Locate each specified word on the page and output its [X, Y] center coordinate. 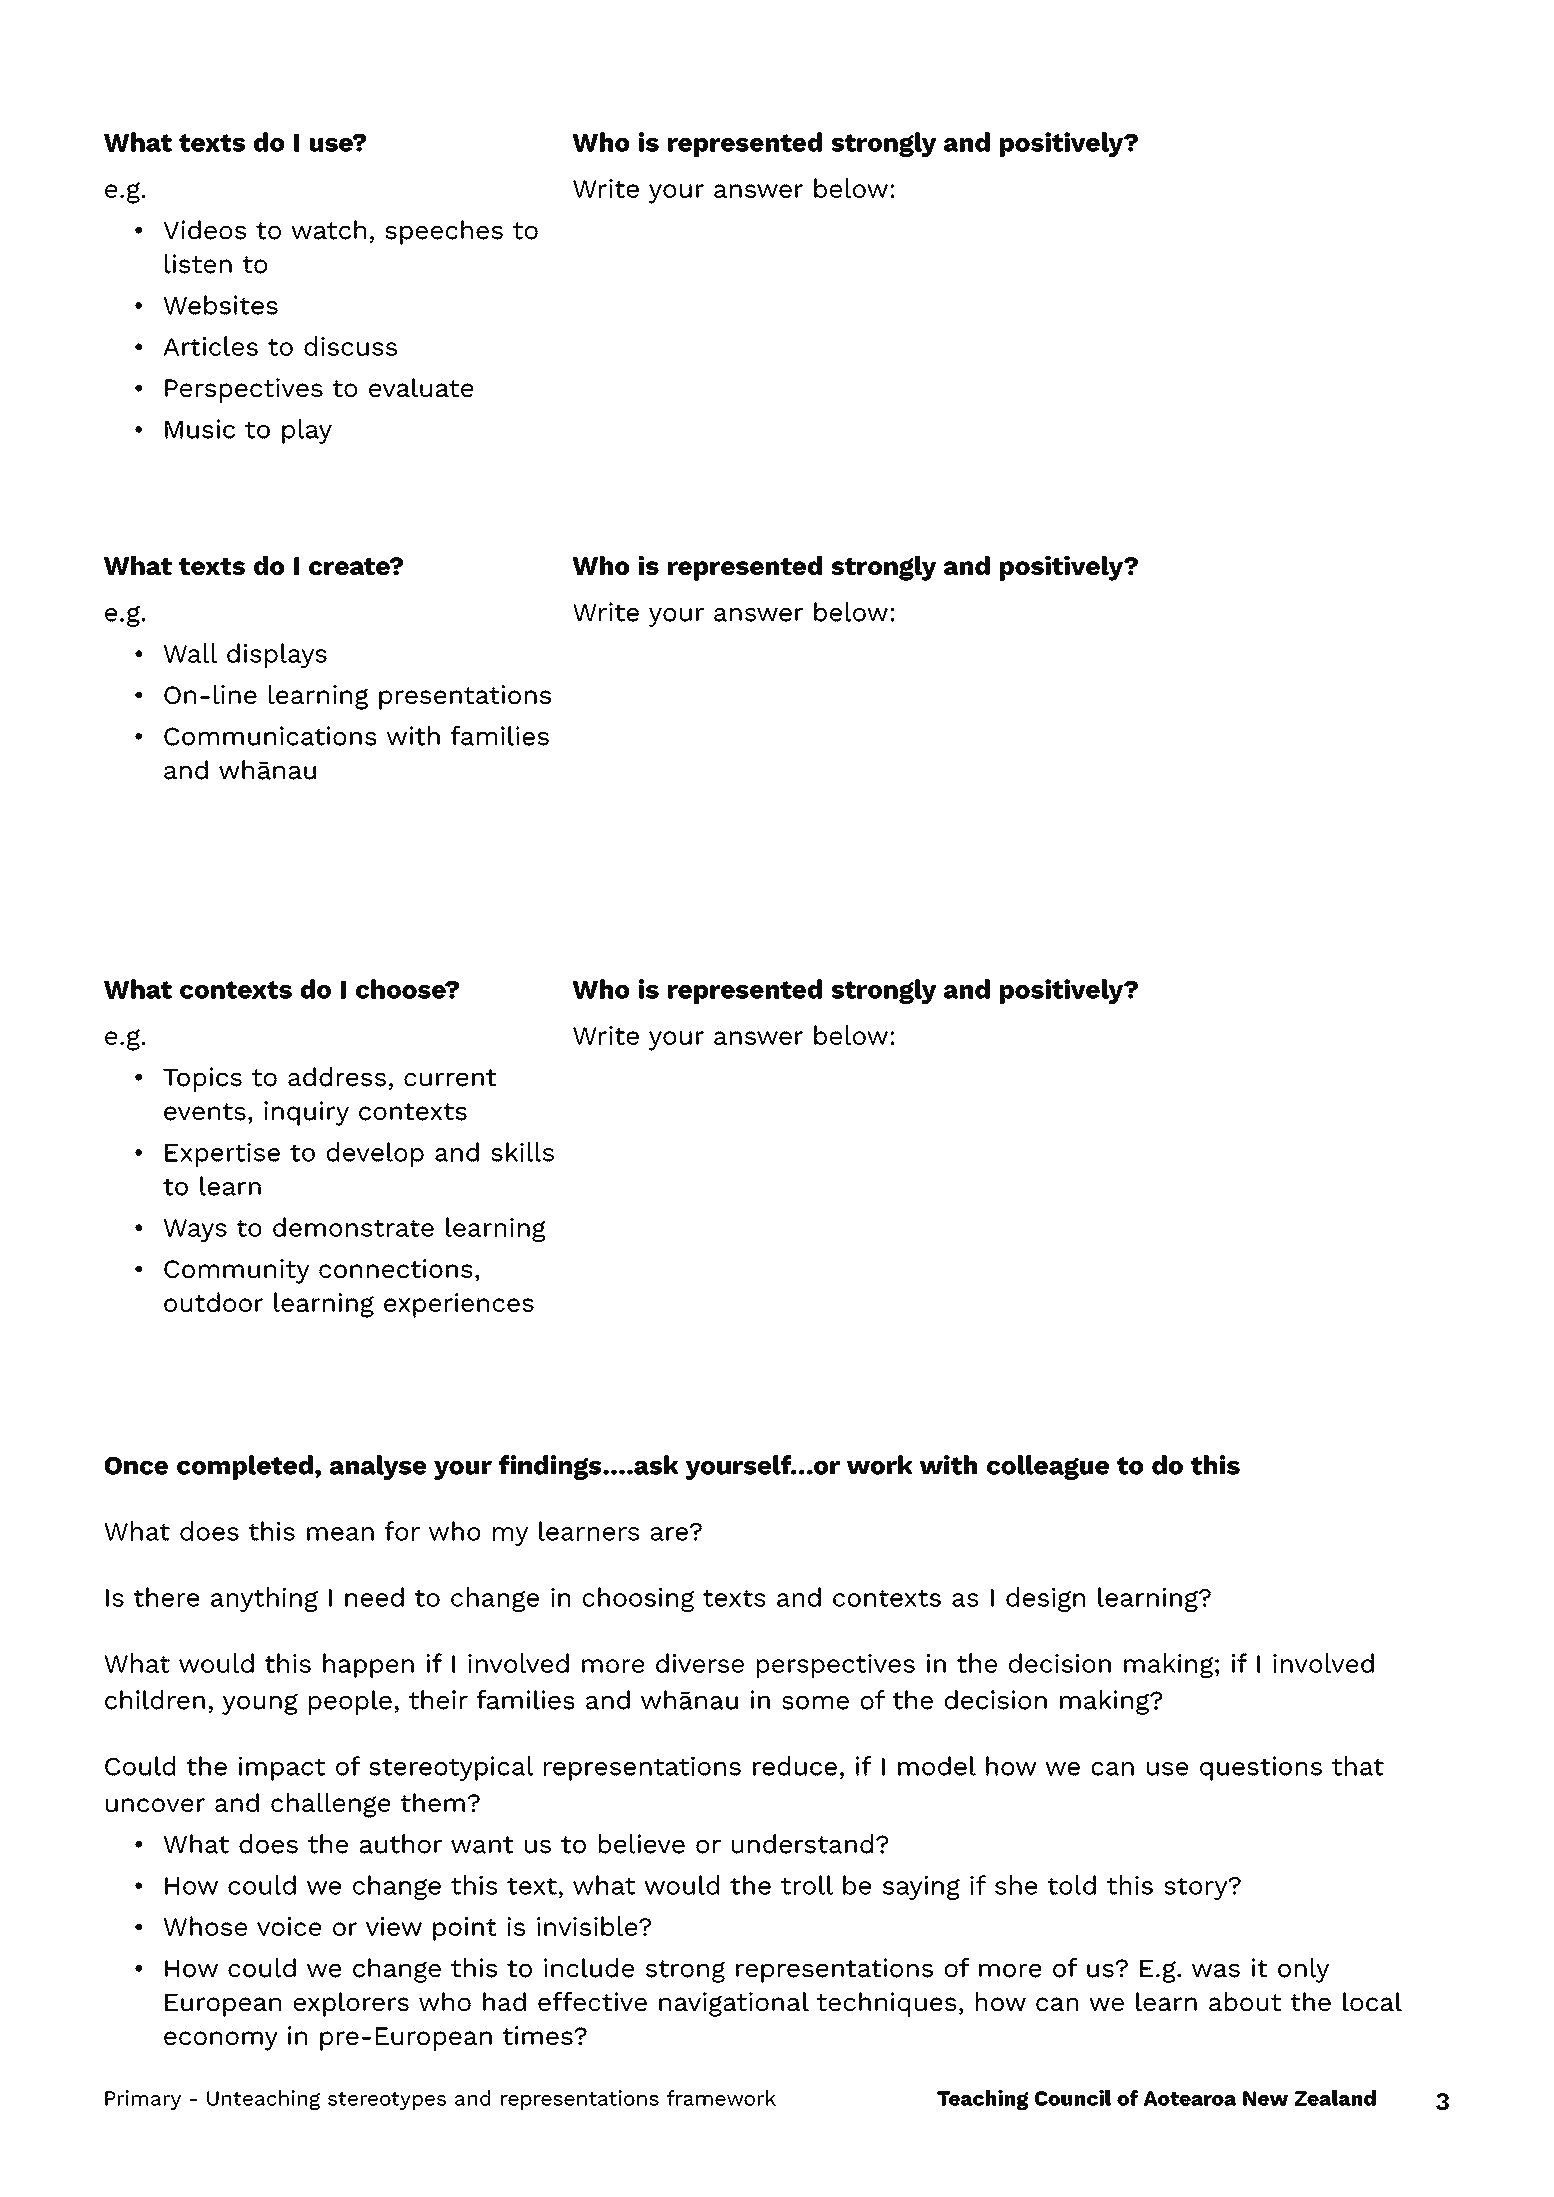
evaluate [421, 387]
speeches [444, 232]
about [1245, 2001]
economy [221, 2041]
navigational [734, 2004]
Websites [221, 305]
